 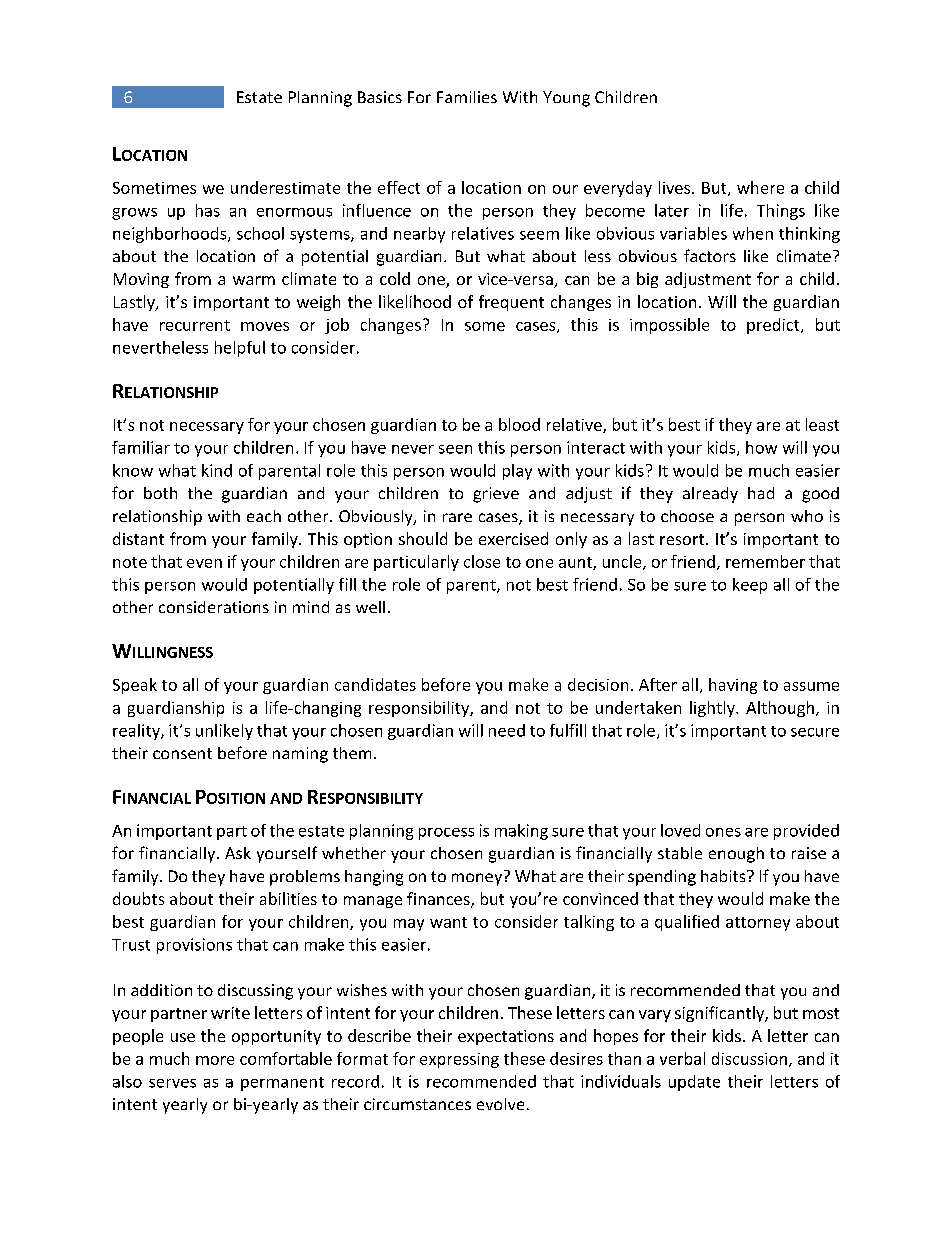 What do you see at coordinates (511, 303) in the image?
I see `frequent` at bounding box center [511, 303].
